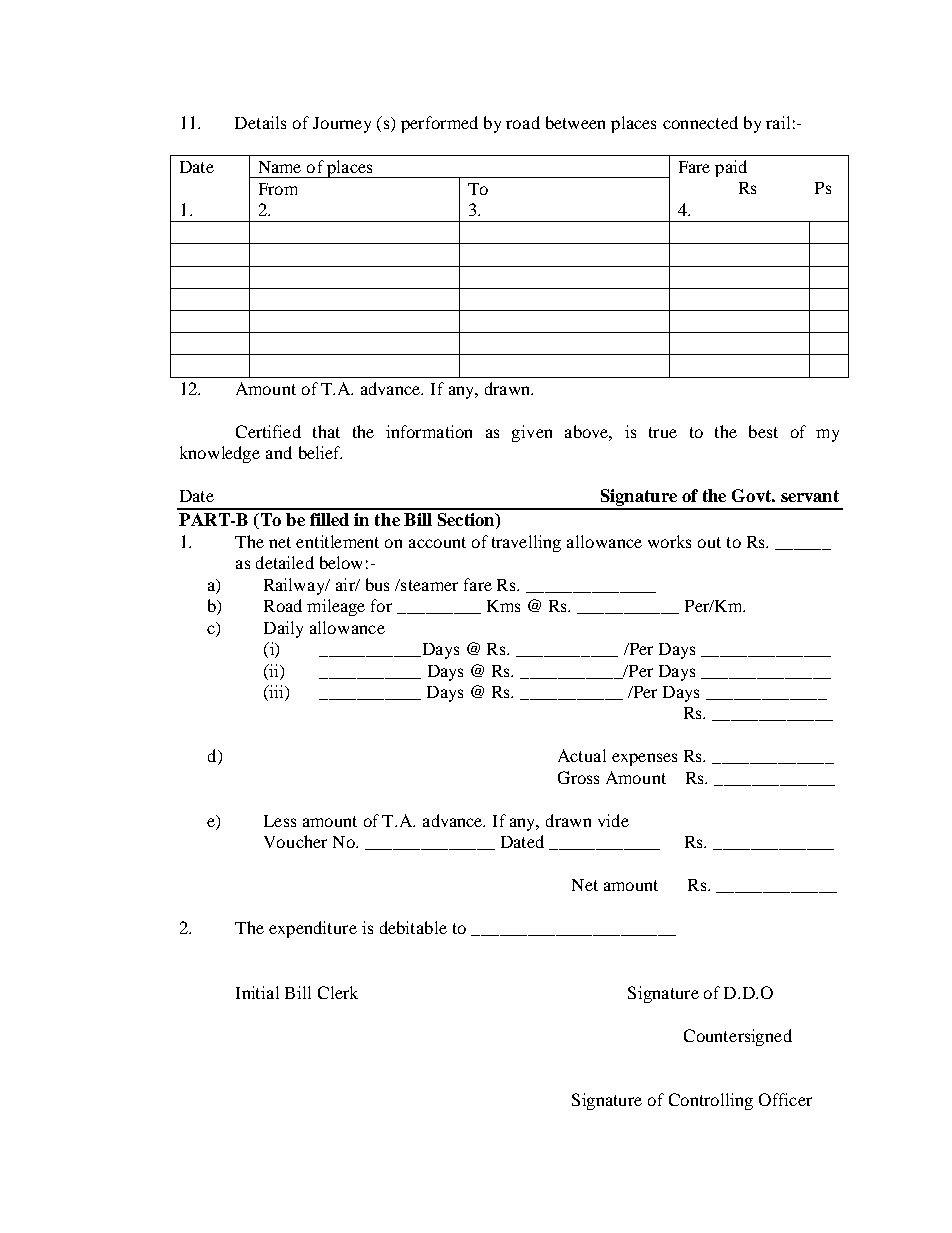  Describe the element at coordinates (731, 168) in the screenshot. I see `paid` at that location.
